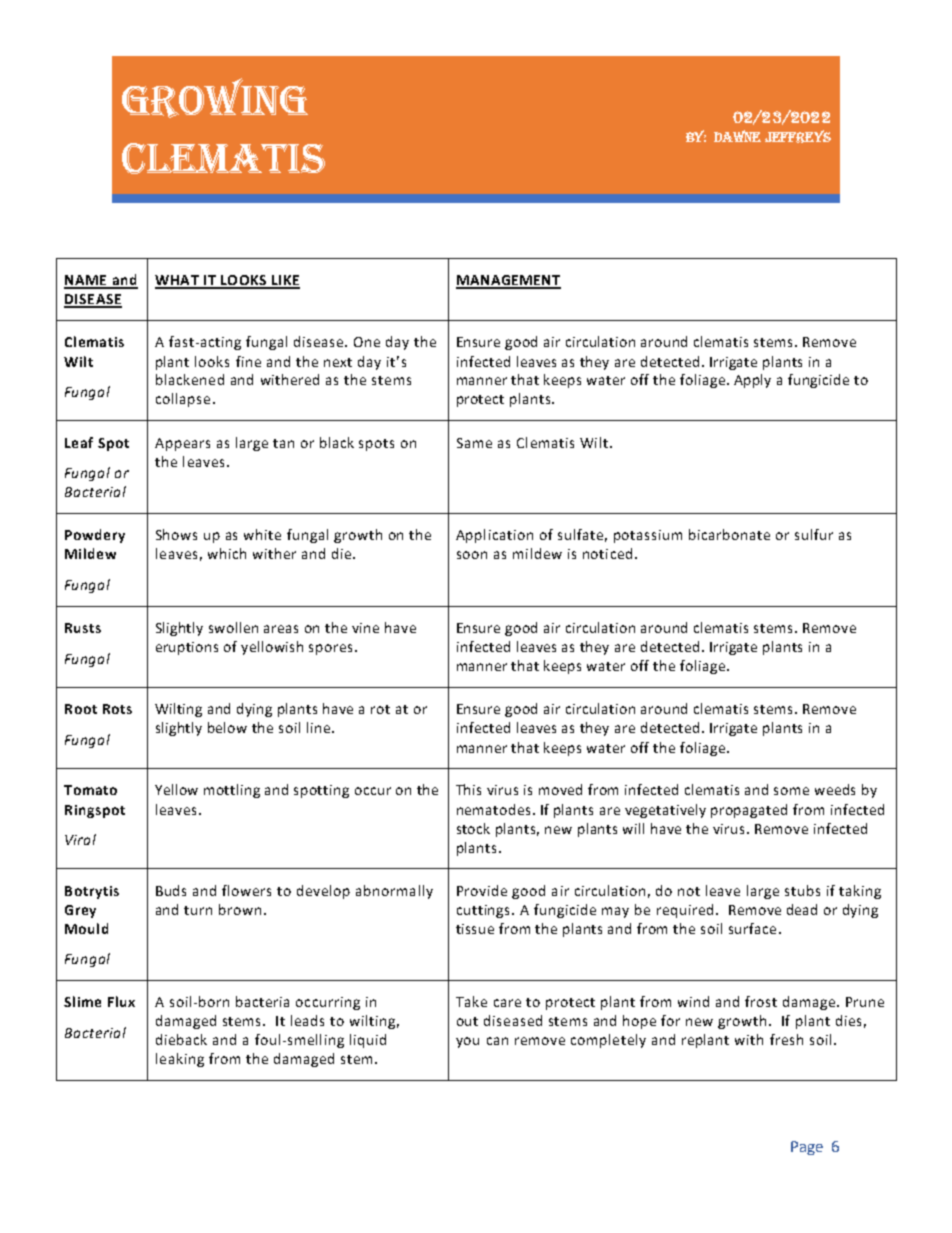 The height and width of the image is (1233, 952). What do you see at coordinates (508, 281) in the image?
I see `MANAGEMENT` at bounding box center [508, 281].
